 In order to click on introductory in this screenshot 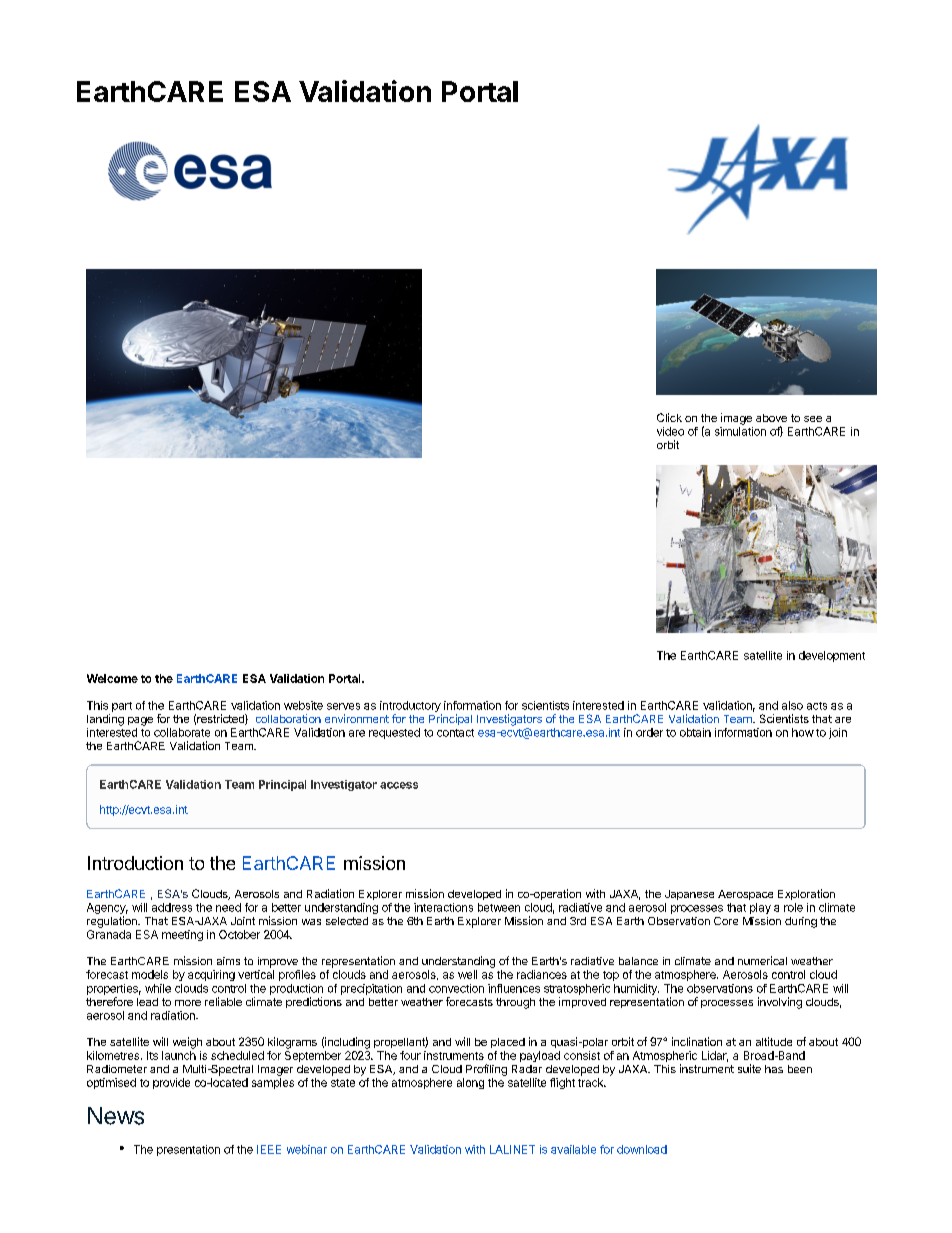, I will do `click(410, 706)`.
